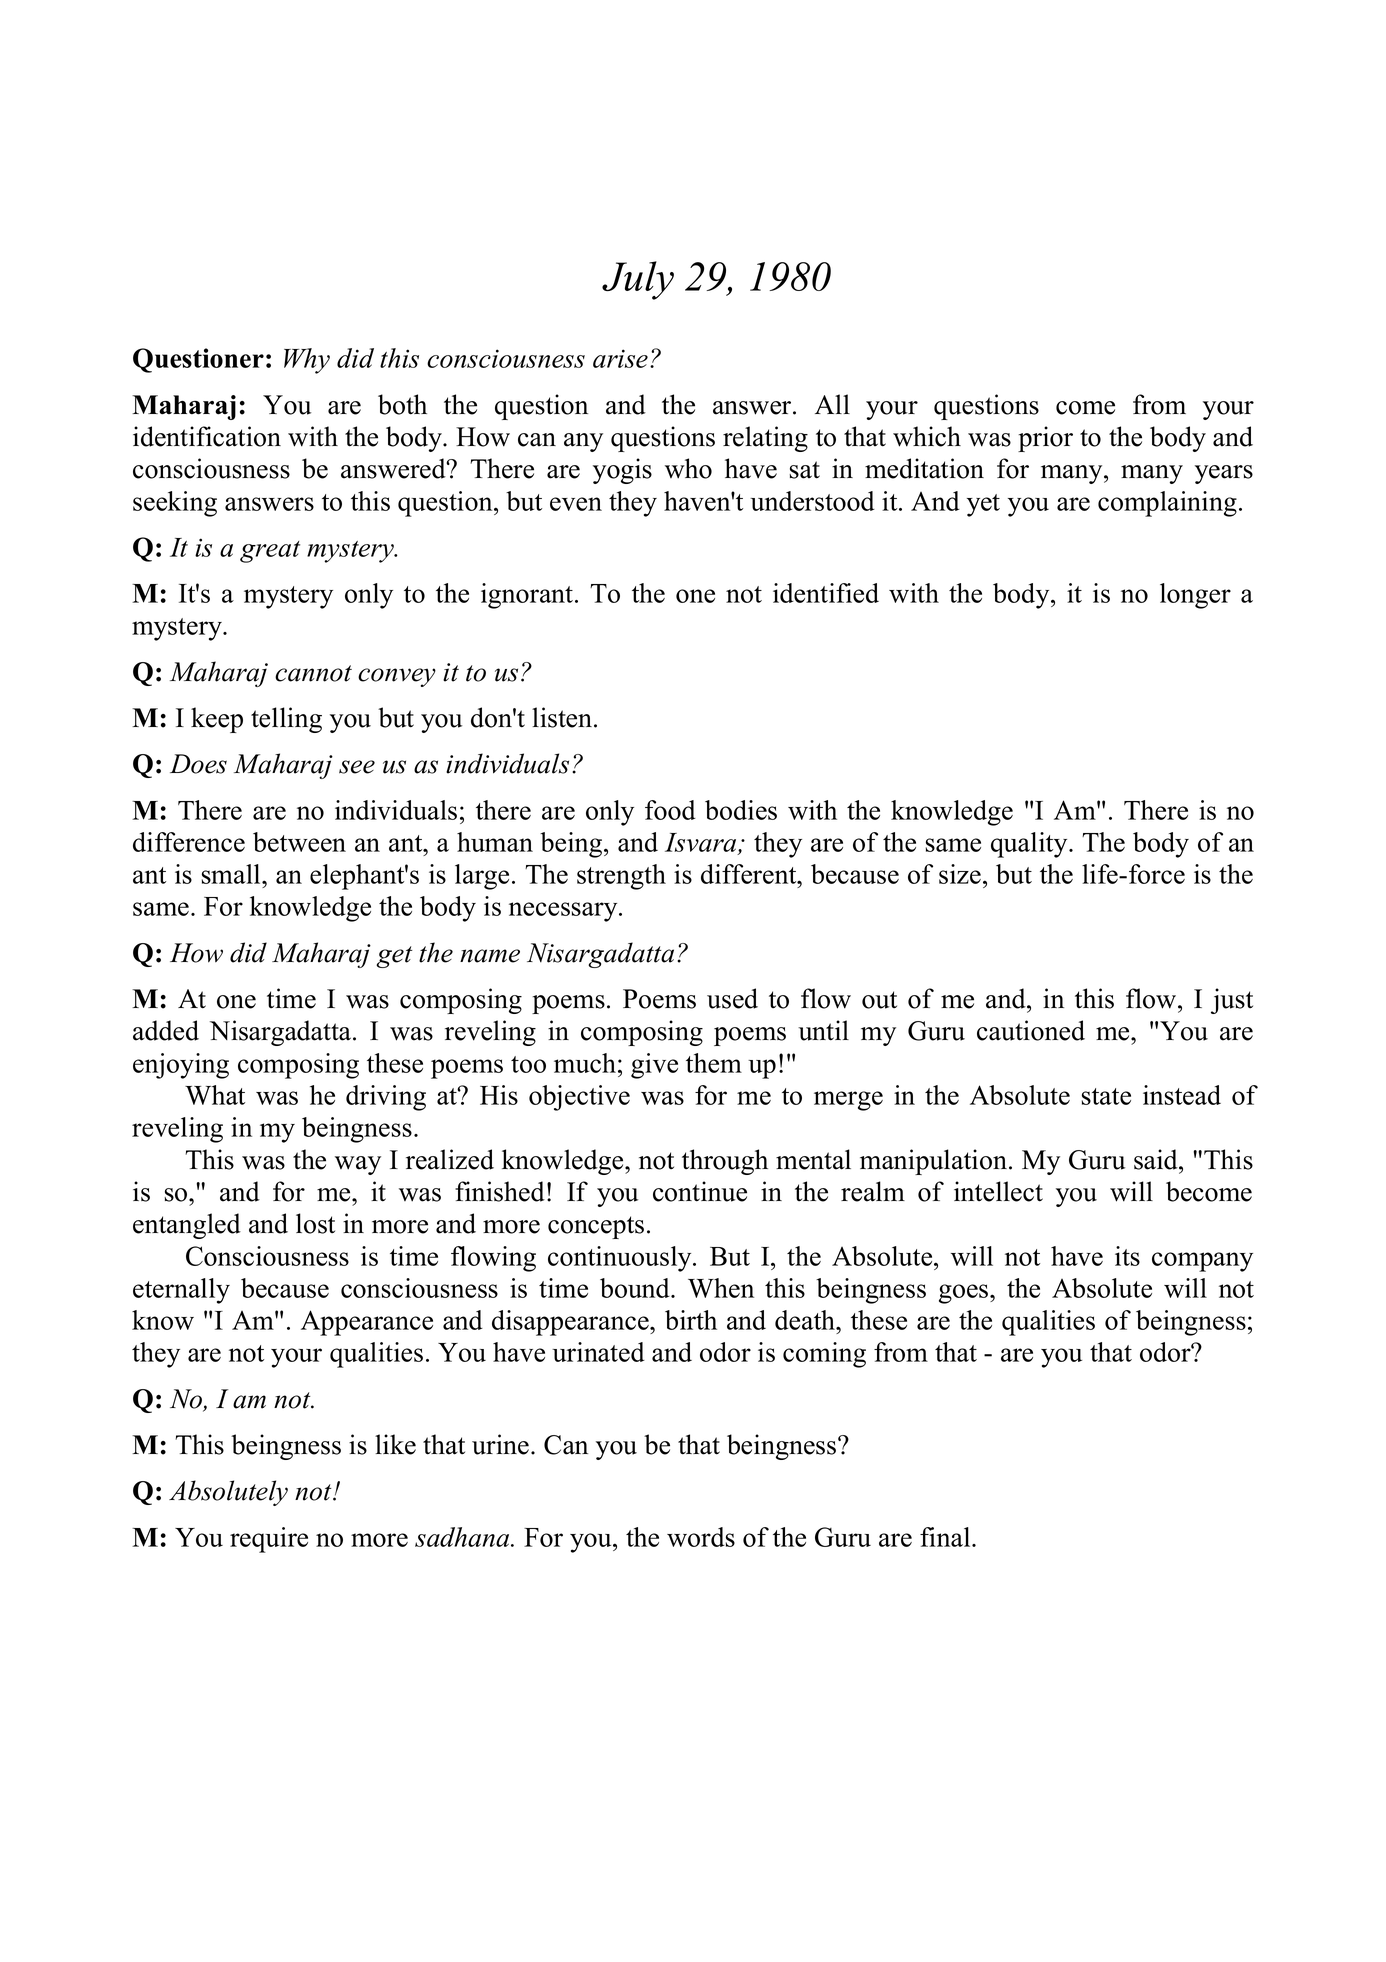 This document has height=1962, width=1386. I want to click on What, so click(215, 1095).
